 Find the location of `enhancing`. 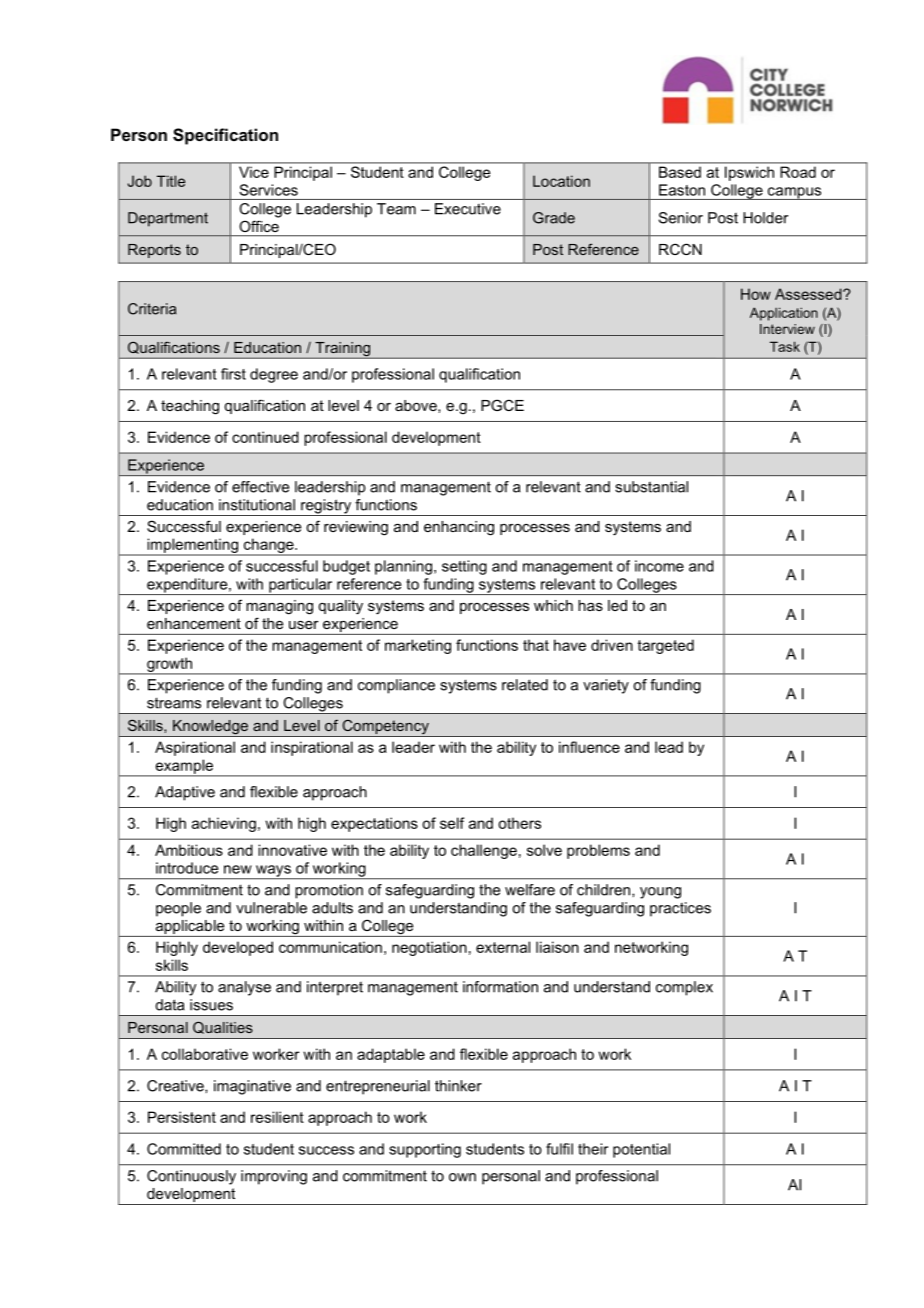

enhancing is located at coordinates (459, 528).
